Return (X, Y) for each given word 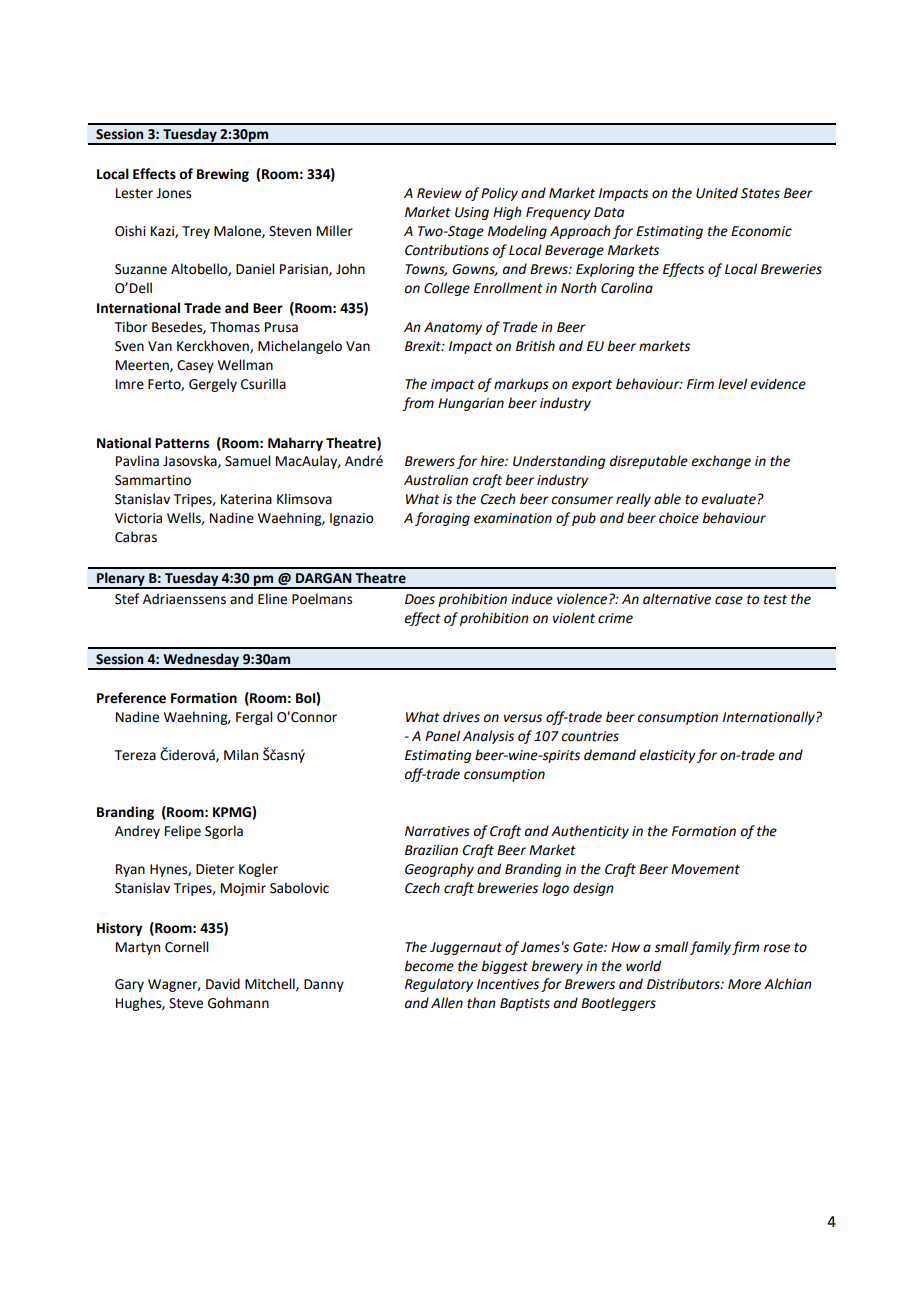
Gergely (213, 385)
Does (420, 599)
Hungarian (471, 404)
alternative (677, 599)
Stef (127, 599)
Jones (173, 193)
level (732, 384)
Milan (241, 755)
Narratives (437, 831)
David (223, 984)
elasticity (667, 756)
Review (439, 193)
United (717, 193)
